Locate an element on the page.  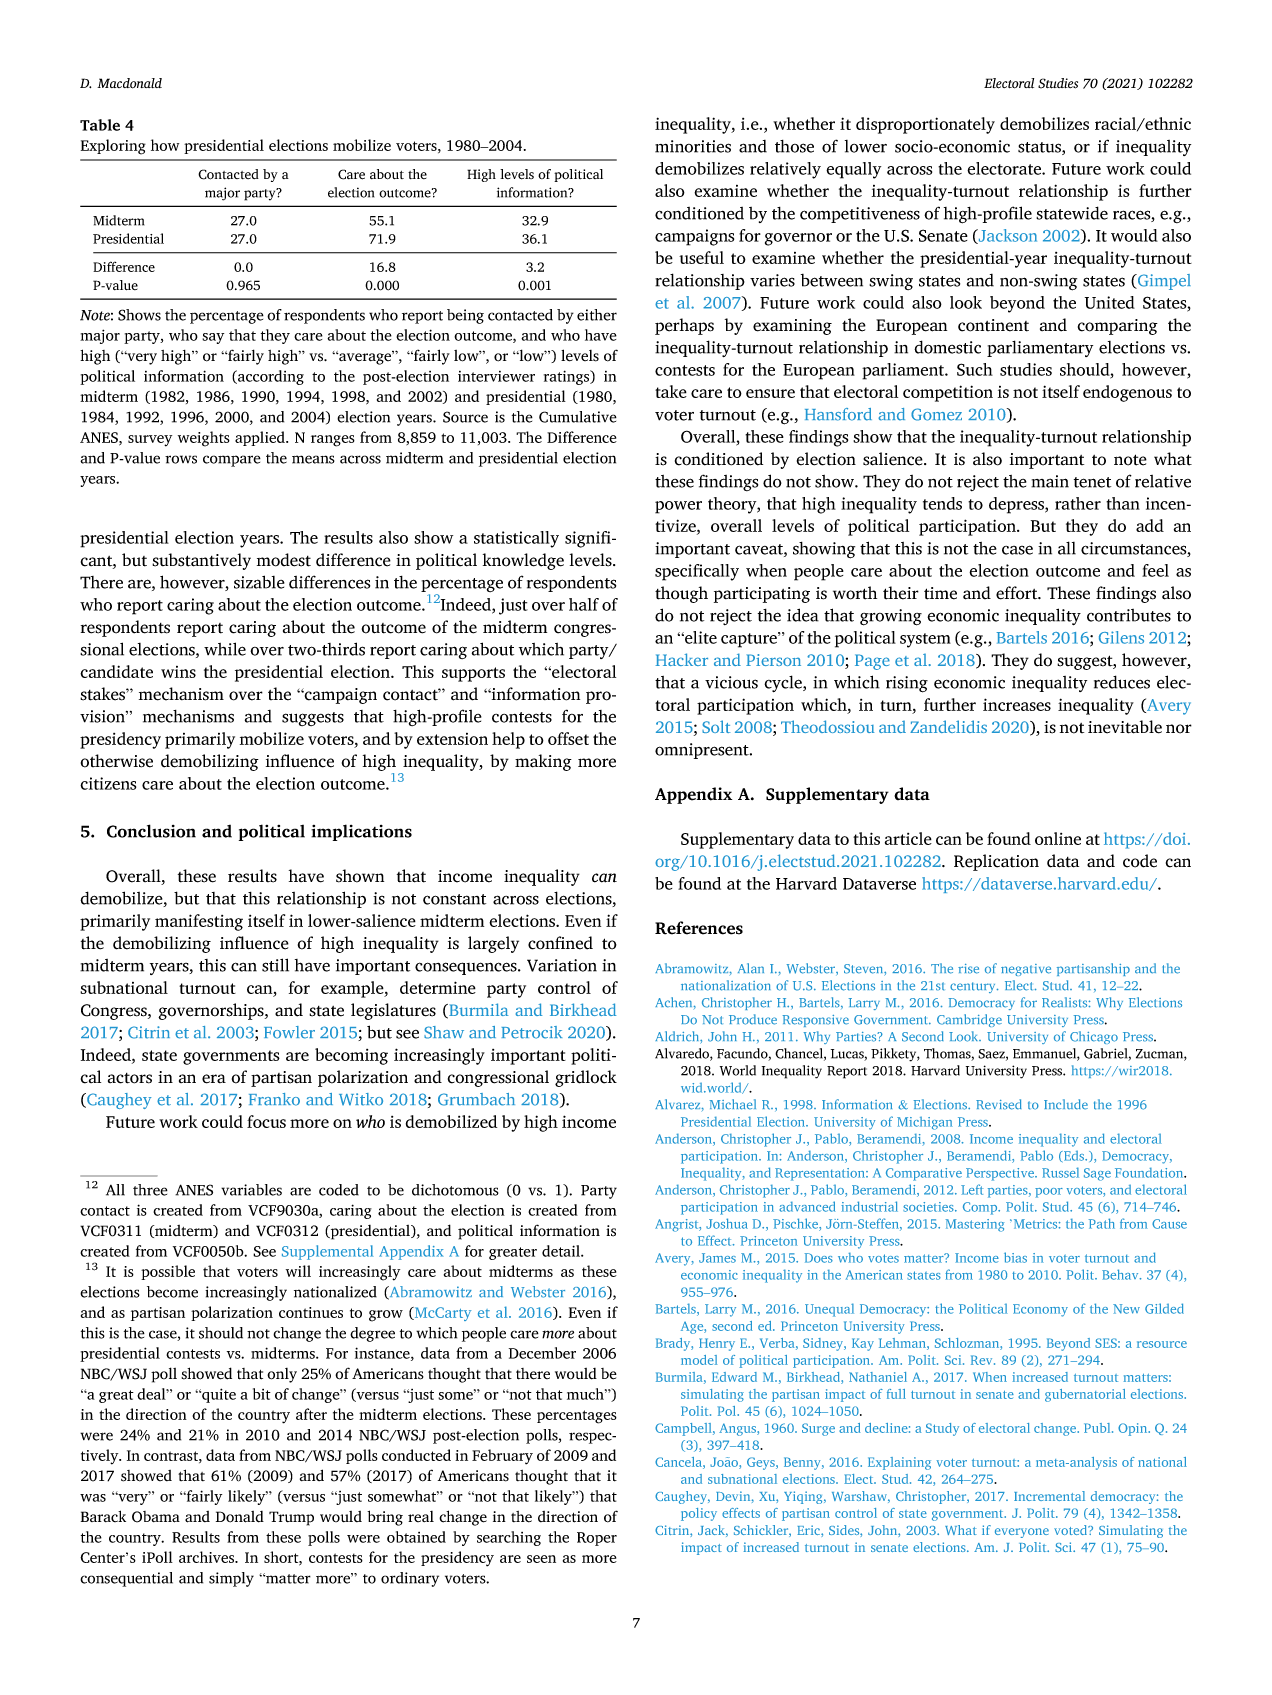
disproportionately is located at coordinates (925, 125).
